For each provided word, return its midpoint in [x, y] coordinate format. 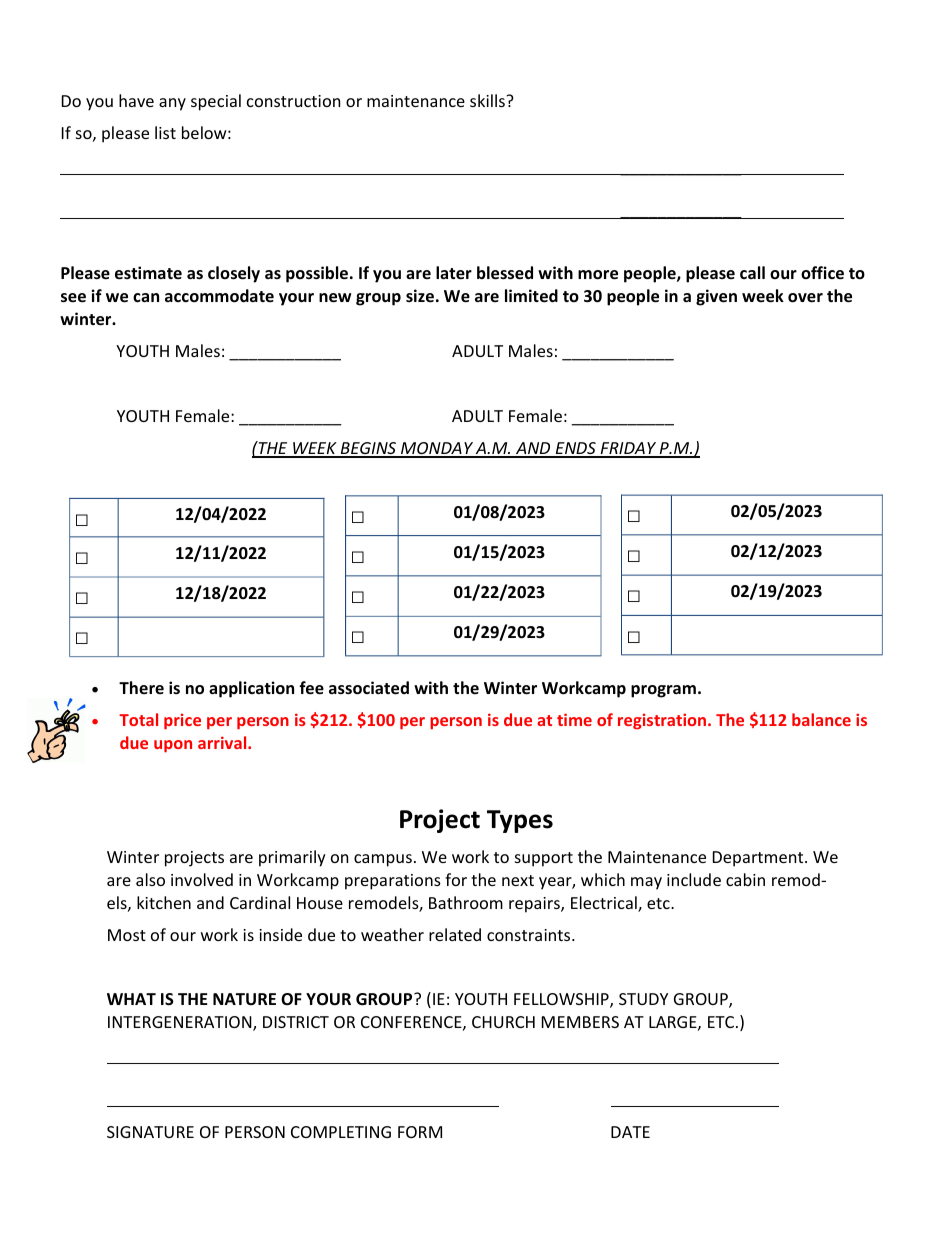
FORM [420, 1132]
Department [759, 859]
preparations [393, 882]
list [165, 132]
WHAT [131, 999]
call [752, 272]
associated [369, 688]
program [663, 691]
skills [488, 100]
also [150, 879]
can [146, 297]
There [141, 687]
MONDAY [437, 449]
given [716, 297]
